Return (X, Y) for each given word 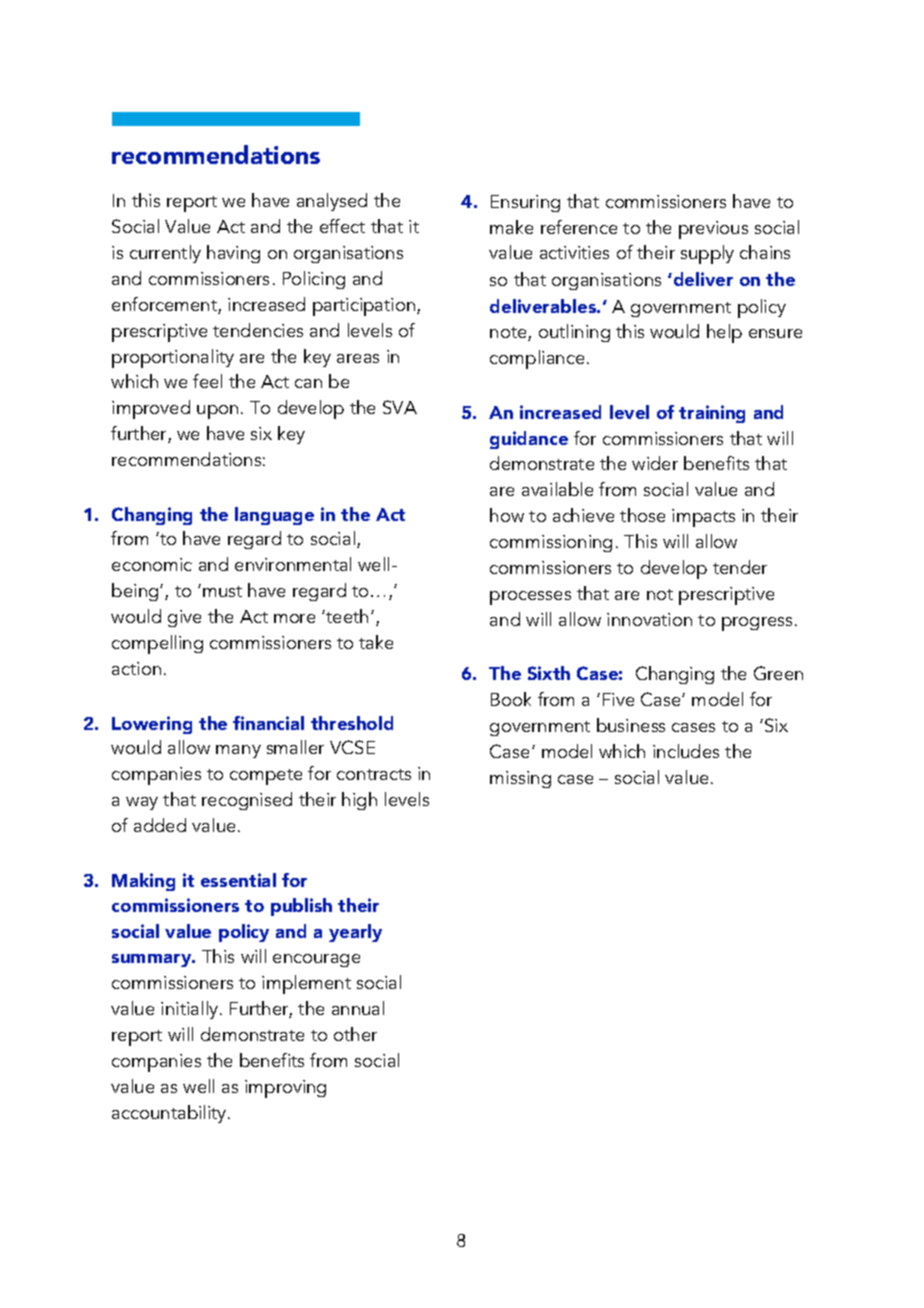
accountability (170, 1114)
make (511, 227)
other (355, 1034)
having (233, 254)
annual (358, 1008)
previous (713, 230)
